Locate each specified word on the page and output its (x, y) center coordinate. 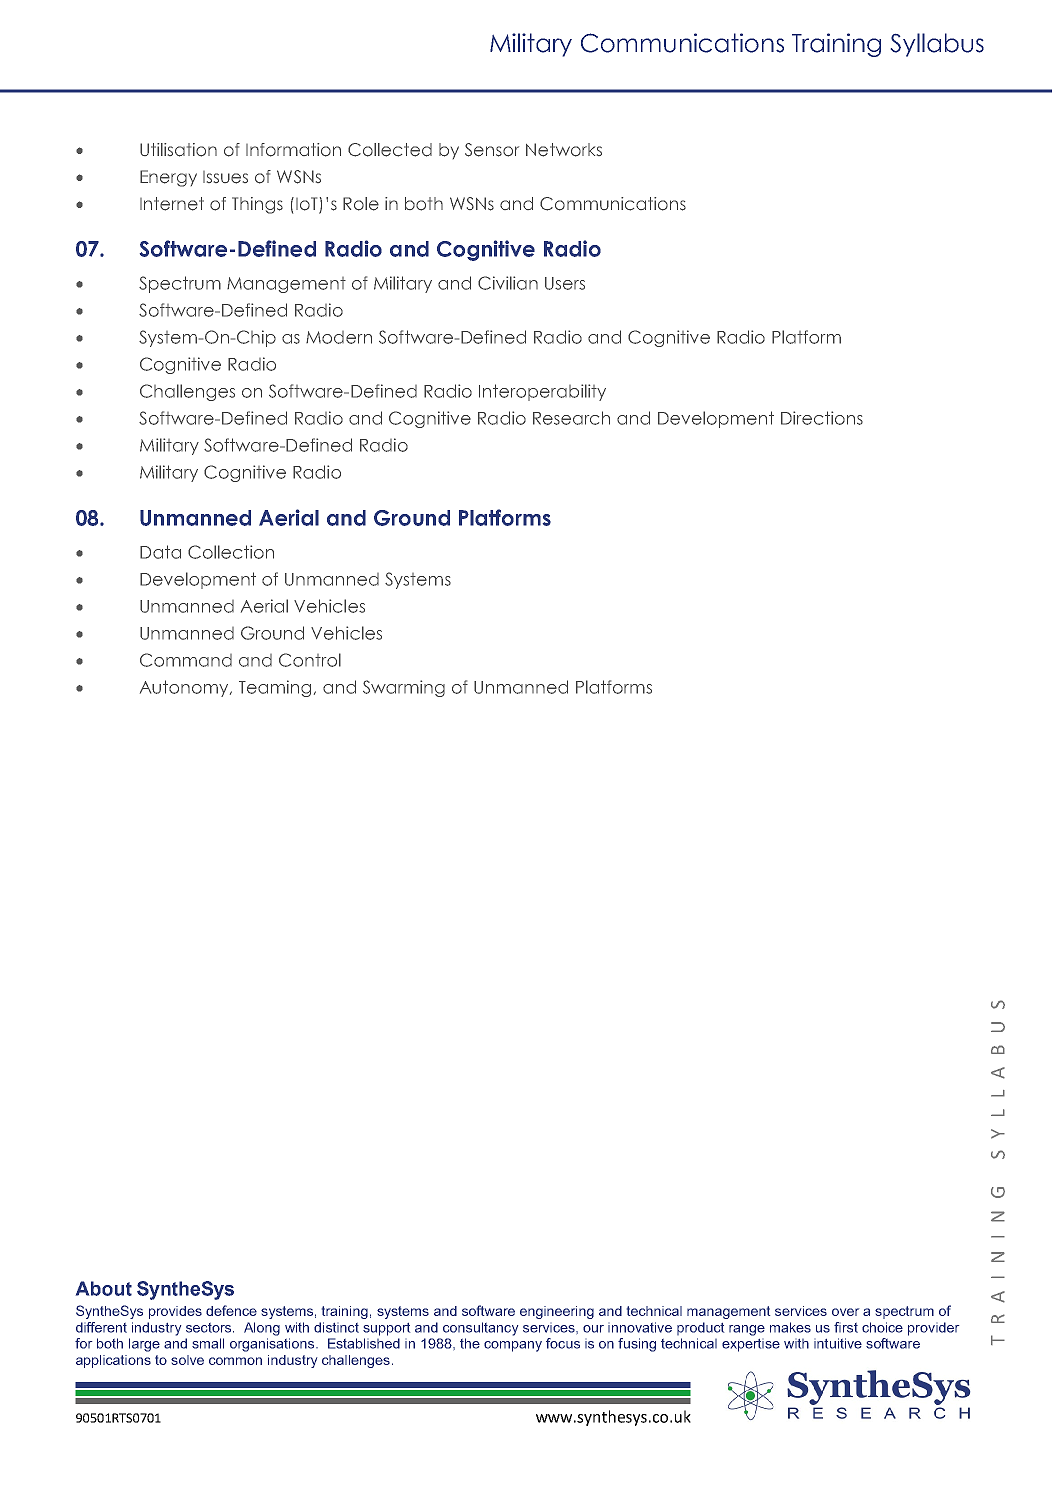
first (846, 1327)
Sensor (492, 150)
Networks (564, 150)
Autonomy (185, 688)
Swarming (404, 688)
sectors (210, 1328)
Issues (225, 177)
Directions (822, 418)
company (513, 1346)
